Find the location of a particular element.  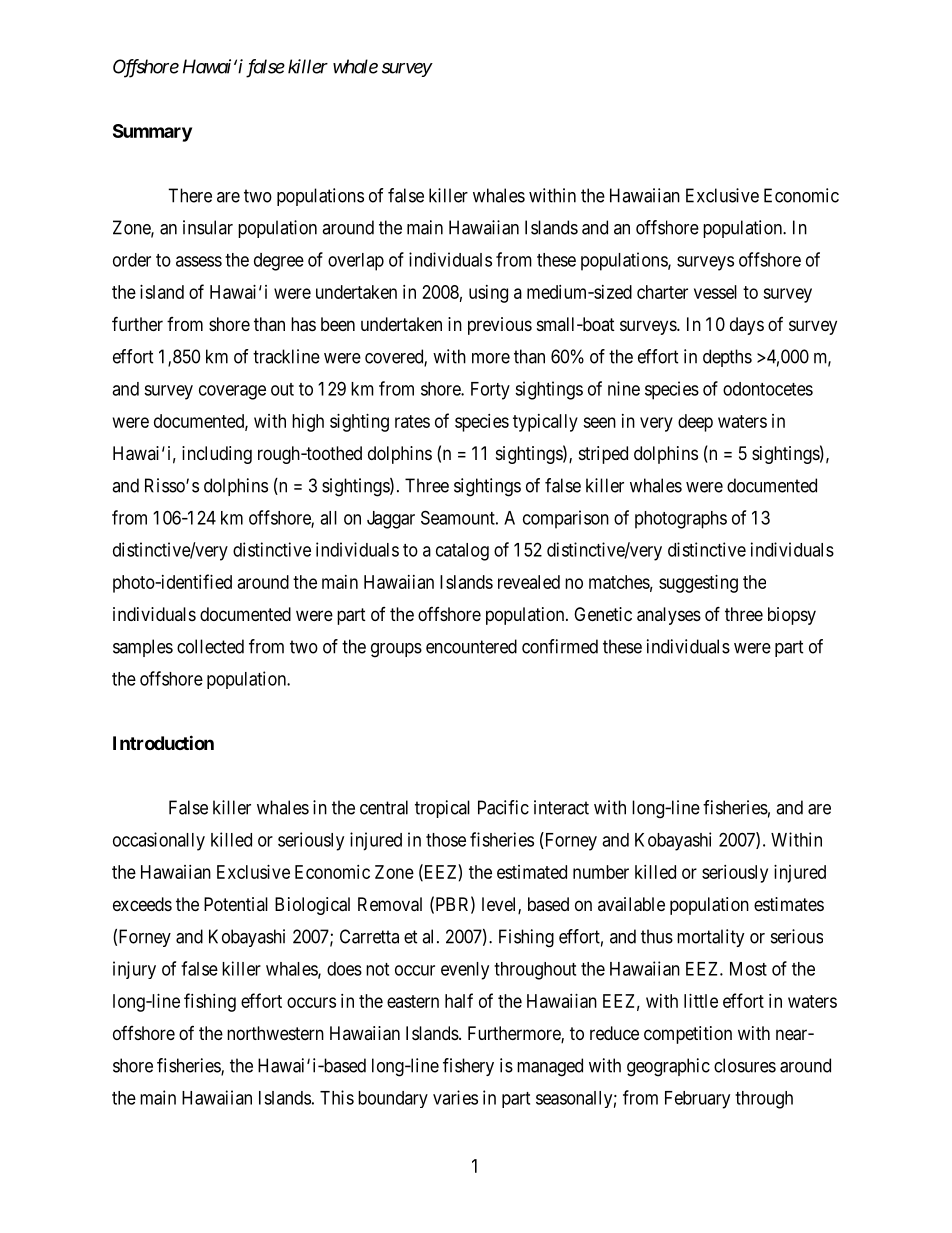

overlap is located at coordinates (356, 262).
